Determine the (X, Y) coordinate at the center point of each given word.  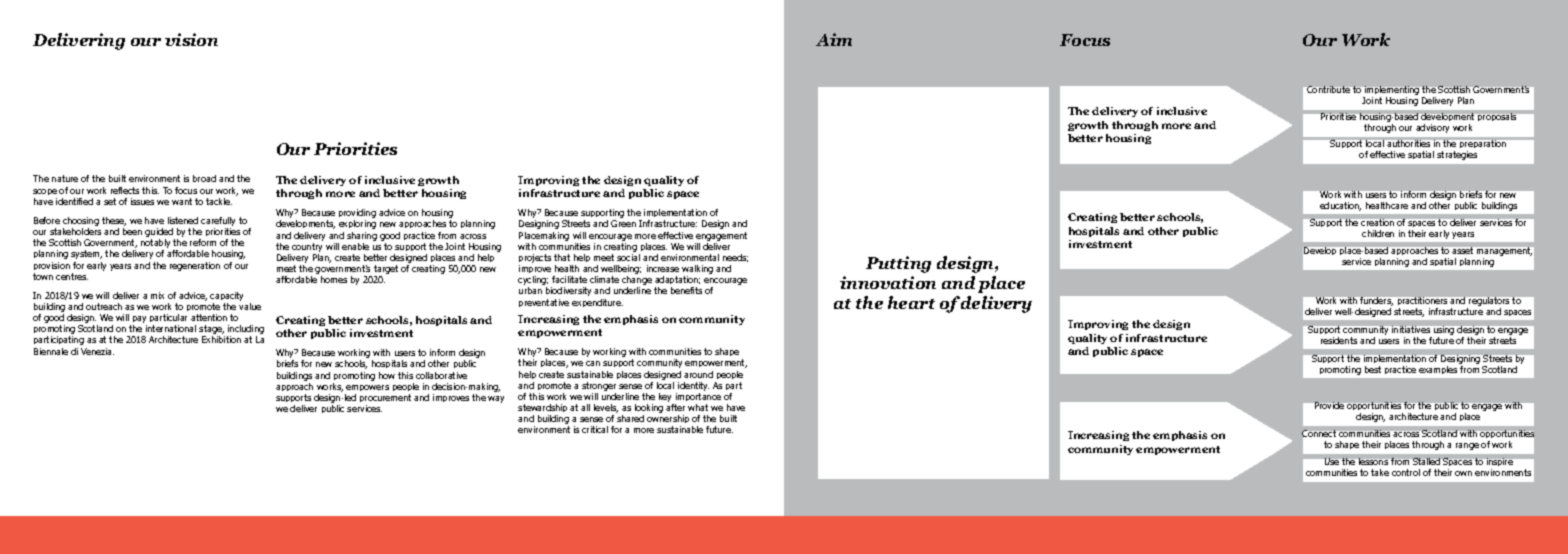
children (1378, 233)
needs (735, 258)
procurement (385, 400)
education (1340, 206)
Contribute (1328, 89)
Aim (834, 39)
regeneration (195, 266)
